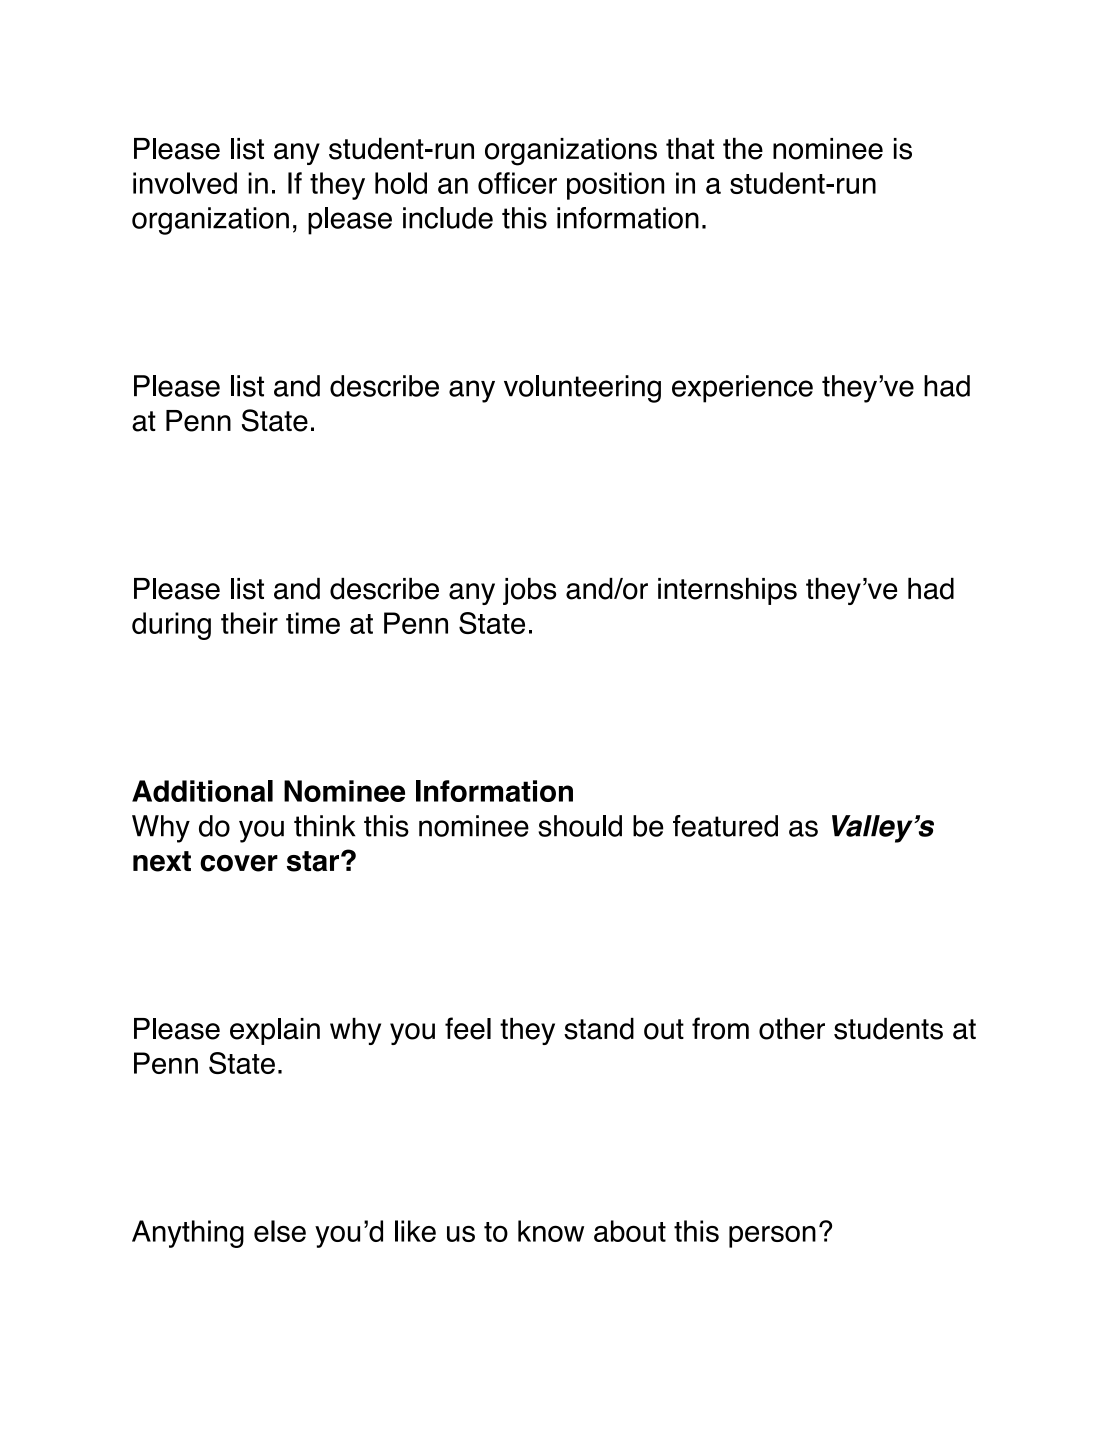  Describe the element at coordinates (249, 623) in the screenshot. I see `their` at that location.
